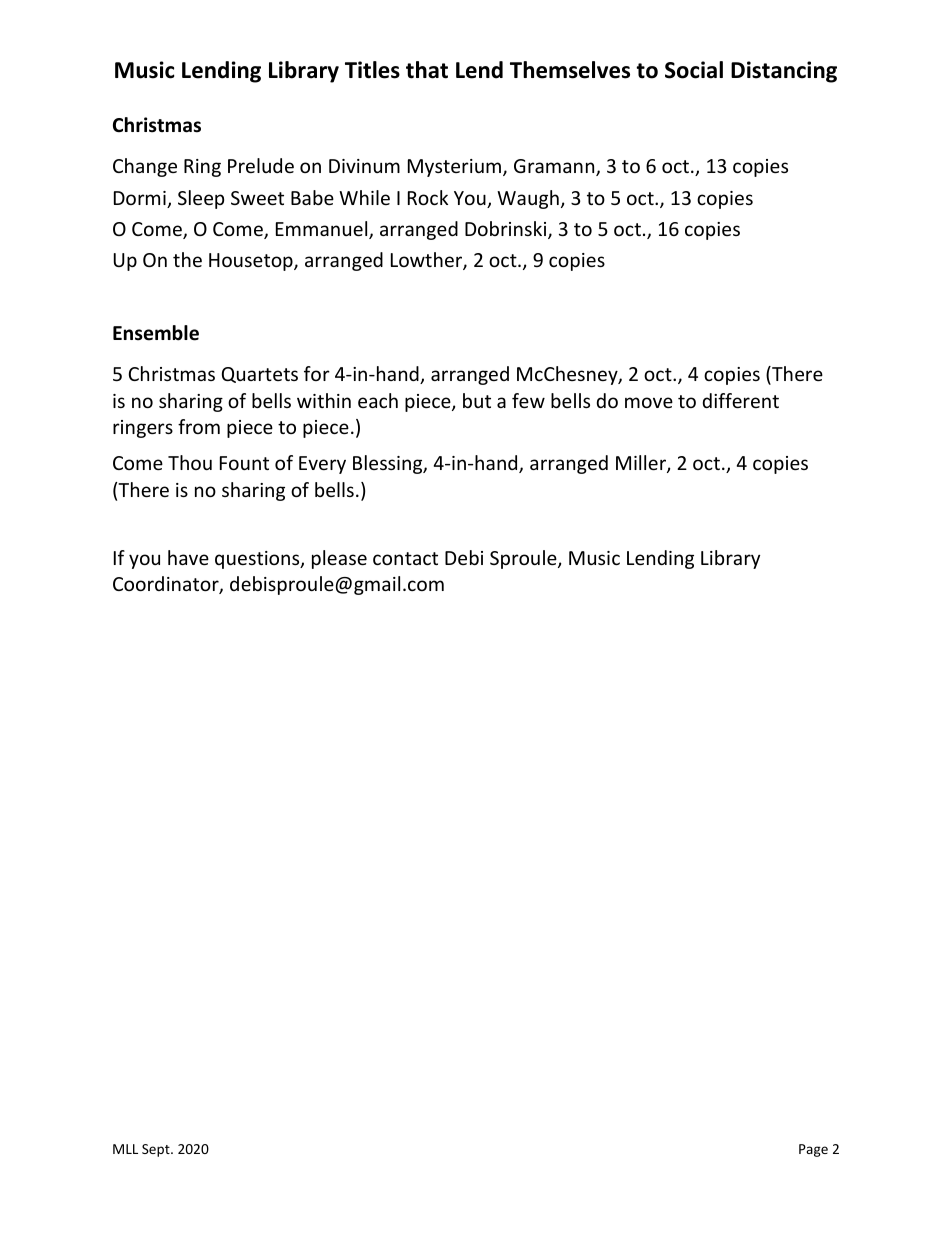  What do you see at coordinates (427, 70) in the image?
I see `that` at bounding box center [427, 70].
